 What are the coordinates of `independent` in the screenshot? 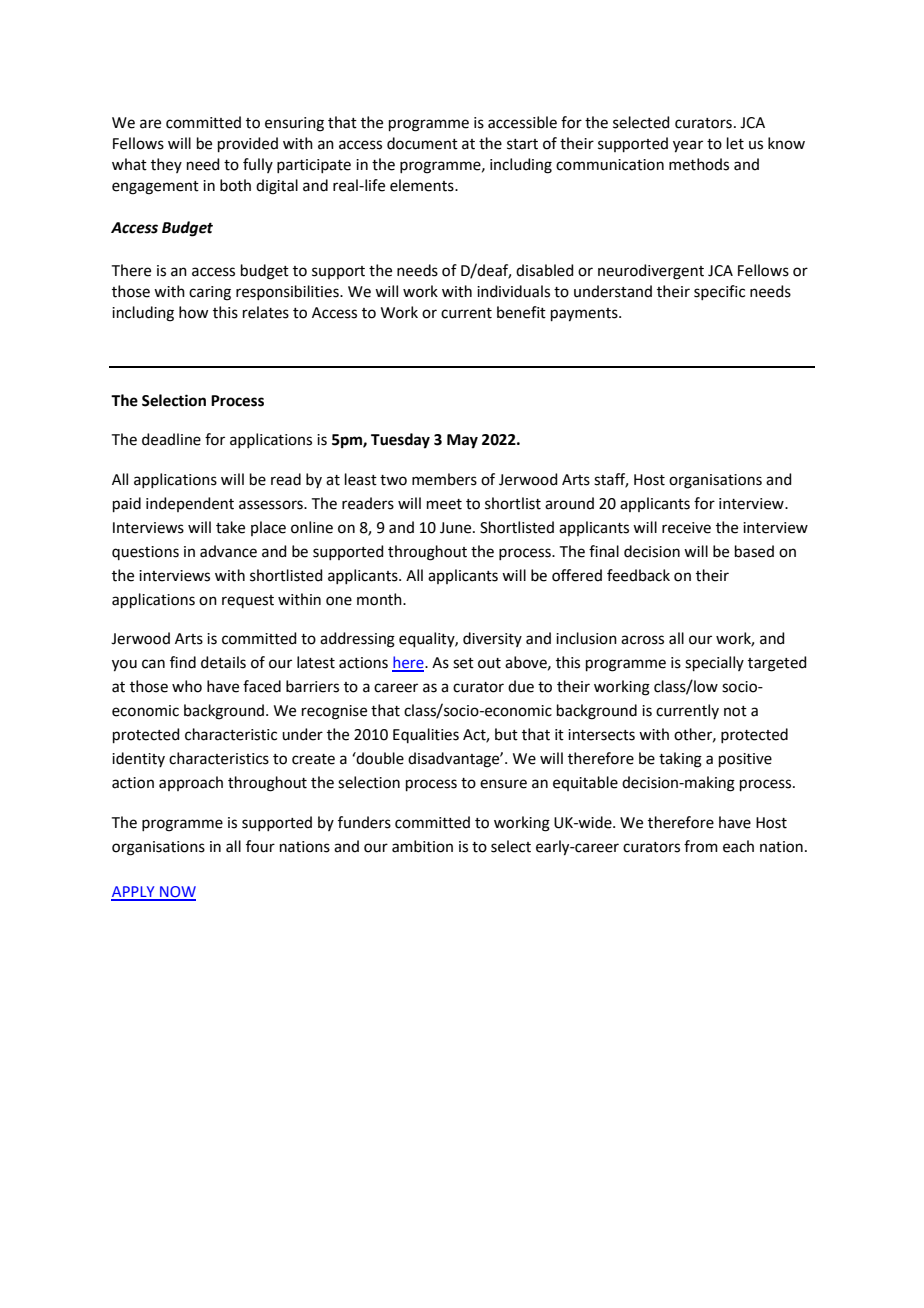 It's located at (190, 504).
